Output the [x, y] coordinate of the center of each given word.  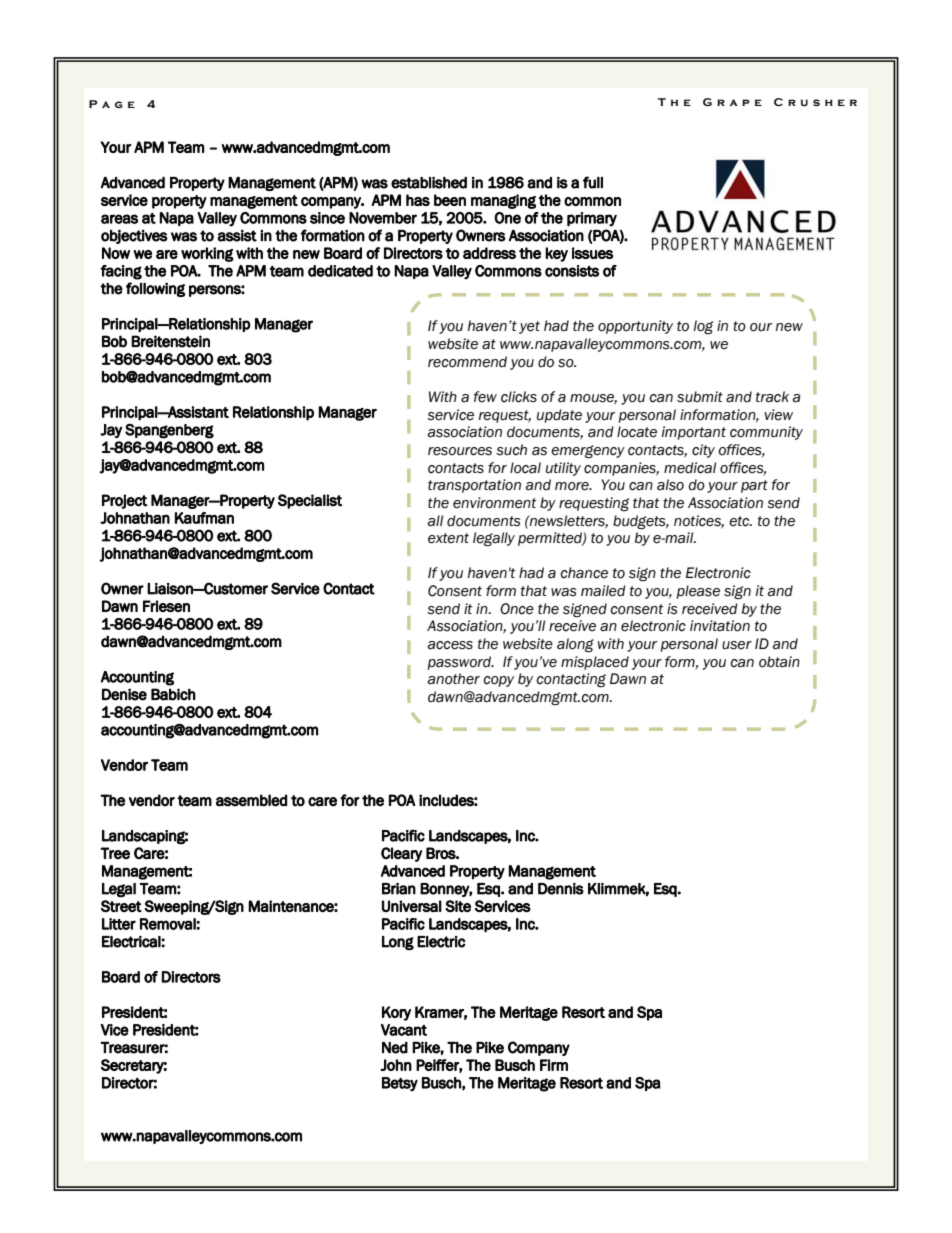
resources [460, 451]
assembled [251, 800]
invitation [720, 626]
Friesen [166, 606]
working [207, 254]
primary [592, 219]
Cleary [401, 854]
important [694, 433]
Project [124, 501]
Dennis [561, 889]
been [450, 200]
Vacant [404, 1030]
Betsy [400, 1084]
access [450, 645]
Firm [554, 1065]
